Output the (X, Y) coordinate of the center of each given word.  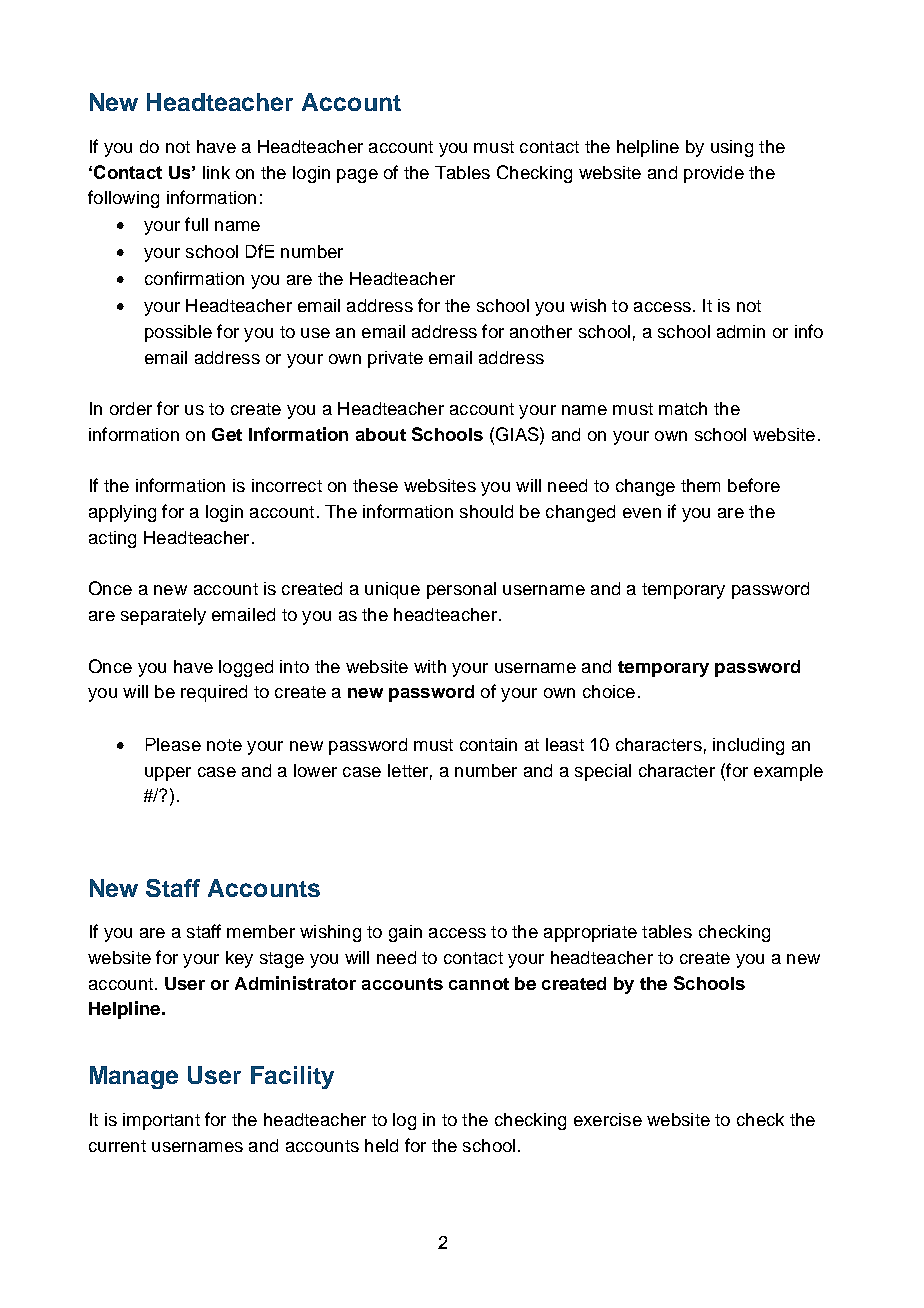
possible (178, 333)
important (161, 1121)
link (216, 172)
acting (112, 539)
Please (173, 744)
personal (461, 590)
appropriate (590, 933)
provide (714, 174)
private (395, 359)
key (239, 959)
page (357, 176)
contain (488, 744)
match (683, 408)
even (642, 513)
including (748, 746)
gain (405, 933)
